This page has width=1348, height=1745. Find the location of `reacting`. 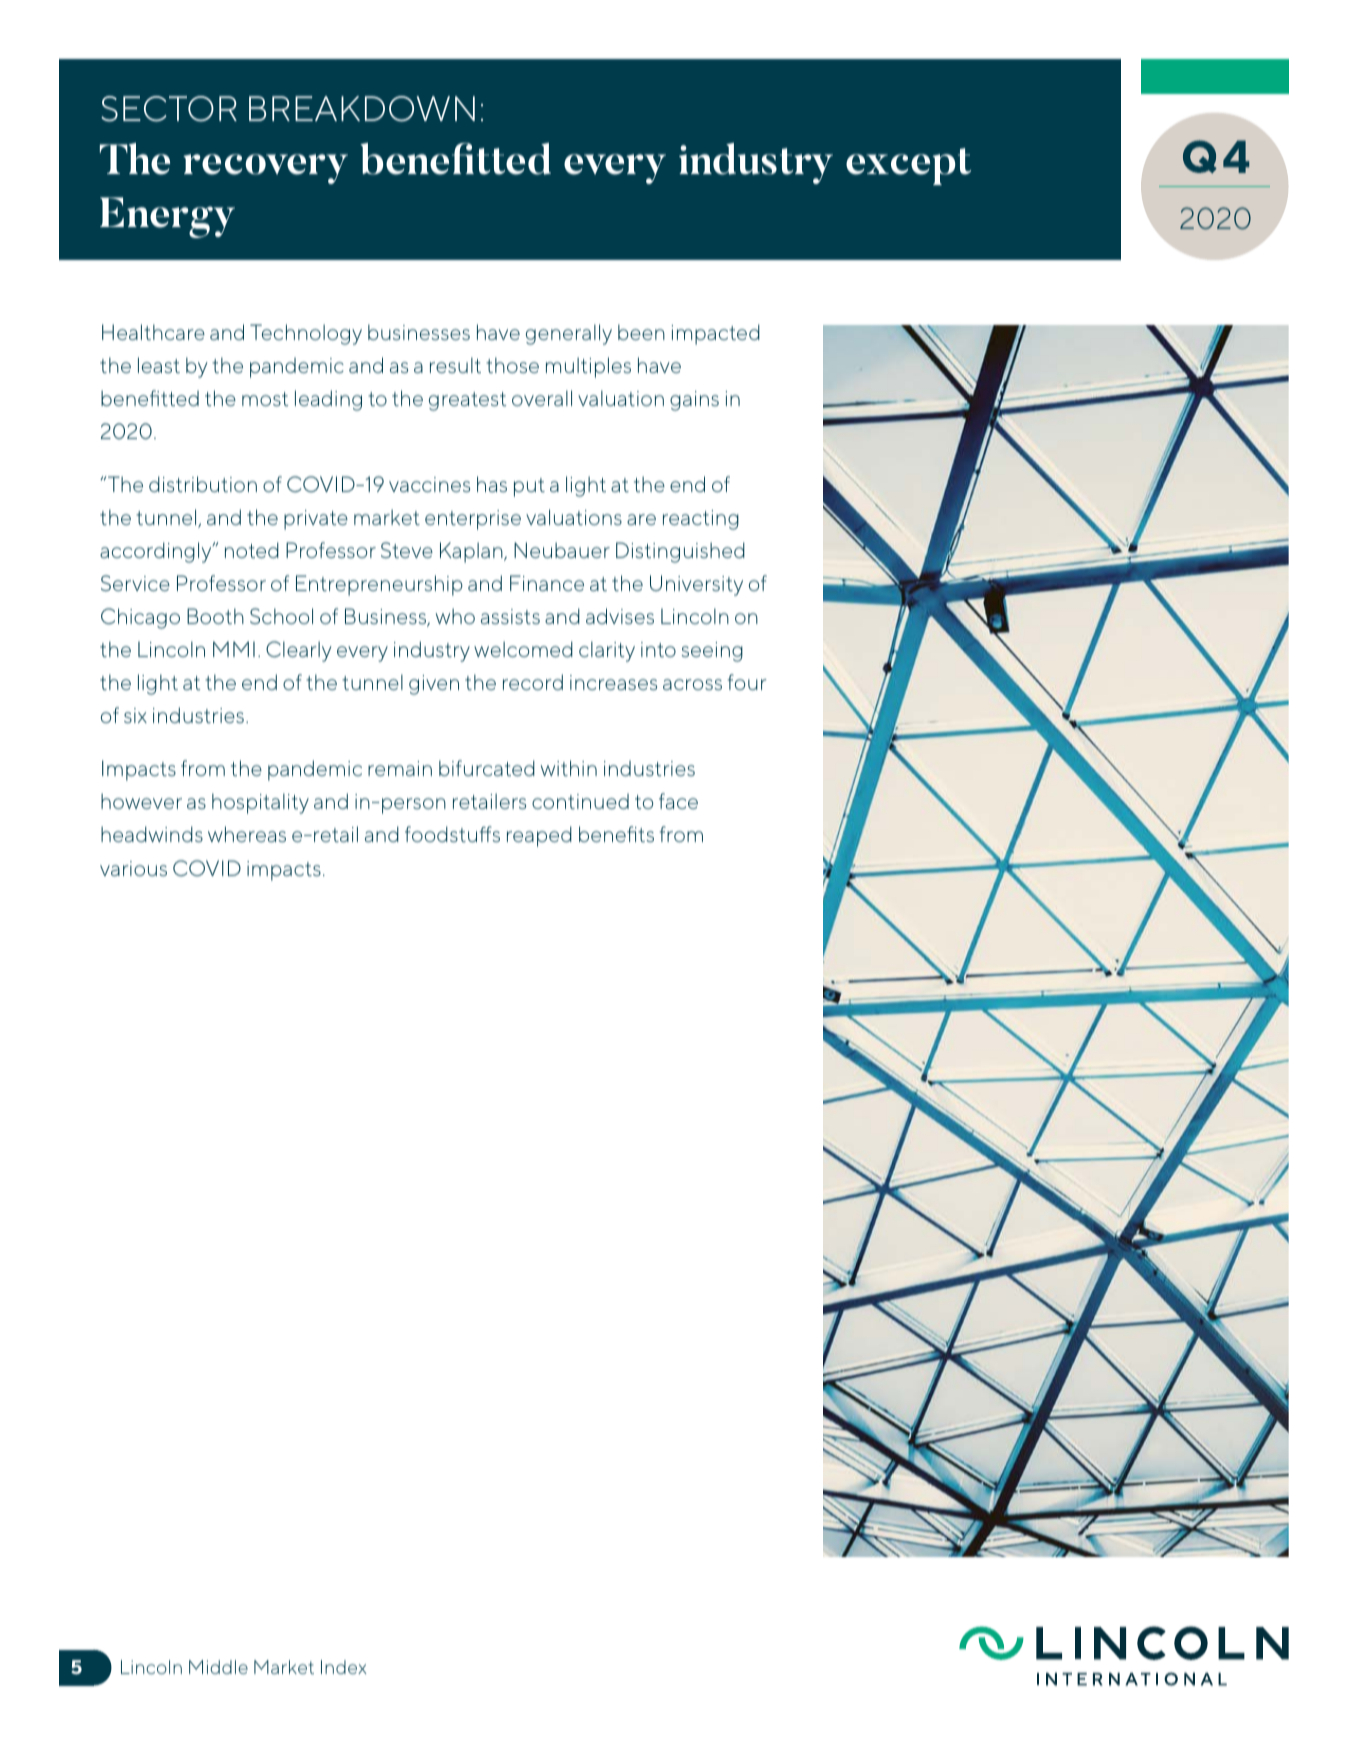

reacting is located at coordinates (701, 520).
